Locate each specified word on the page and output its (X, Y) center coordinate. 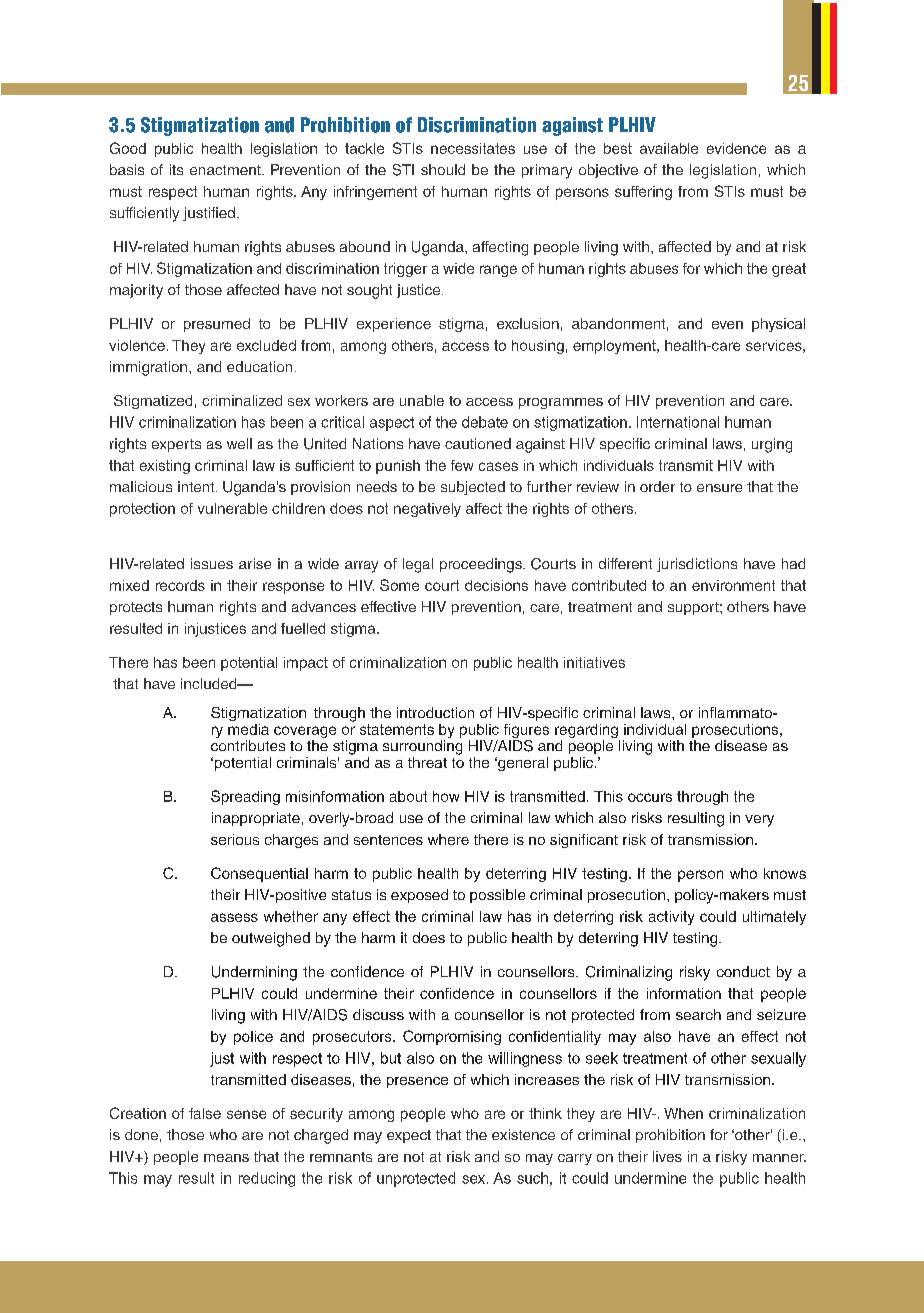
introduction (435, 712)
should (443, 169)
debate (485, 422)
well (239, 443)
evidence (736, 148)
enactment (226, 170)
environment (733, 585)
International (678, 422)
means (226, 1158)
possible (497, 896)
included (210, 683)
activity (671, 918)
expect (409, 1136)
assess (234, 917)
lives (667, 1156)
